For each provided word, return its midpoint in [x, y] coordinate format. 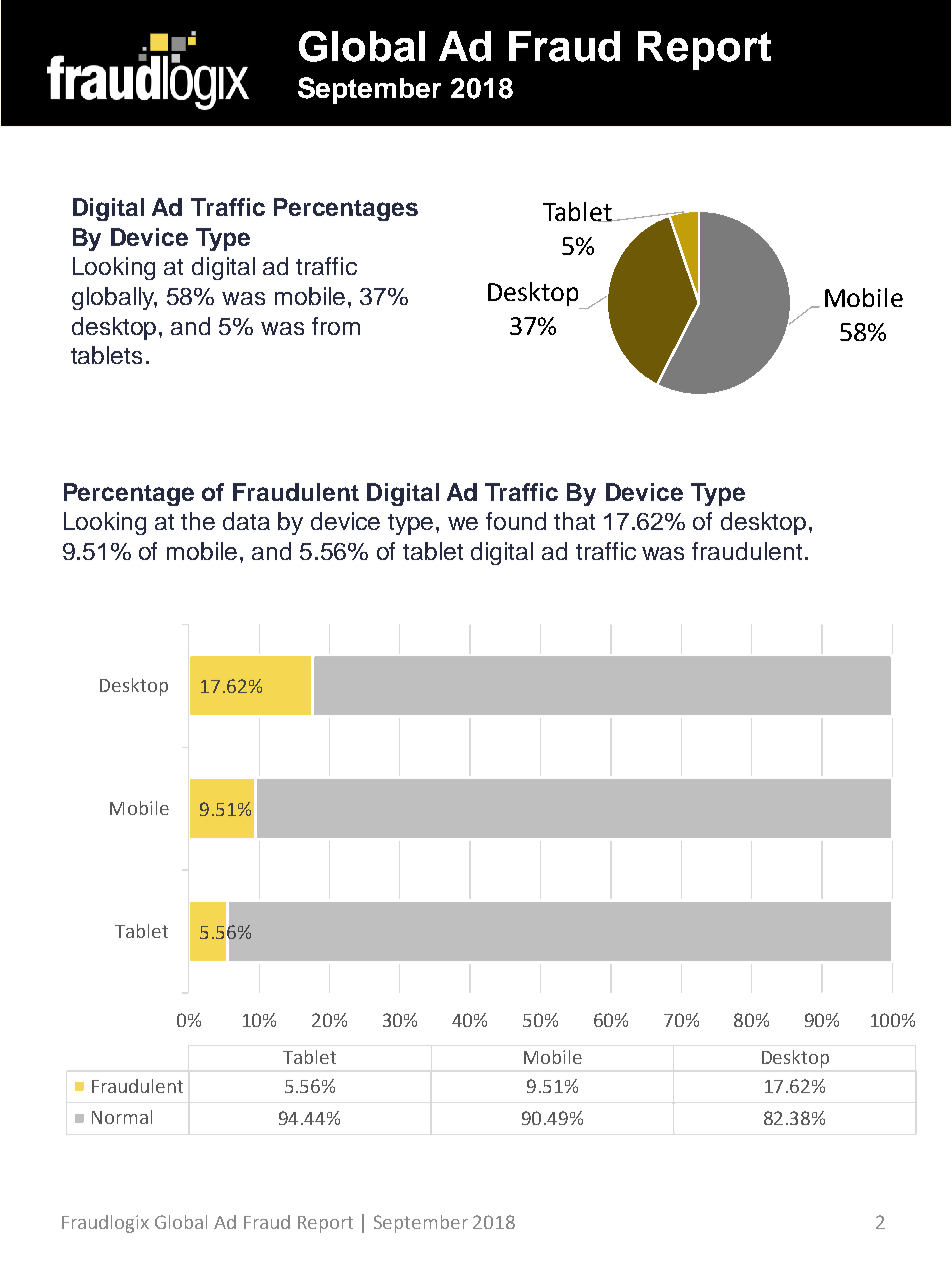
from [336, 326]
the [198, 521]
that [574, 521]
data [246, 521]
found [516, 521]
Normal [122, 1117]
